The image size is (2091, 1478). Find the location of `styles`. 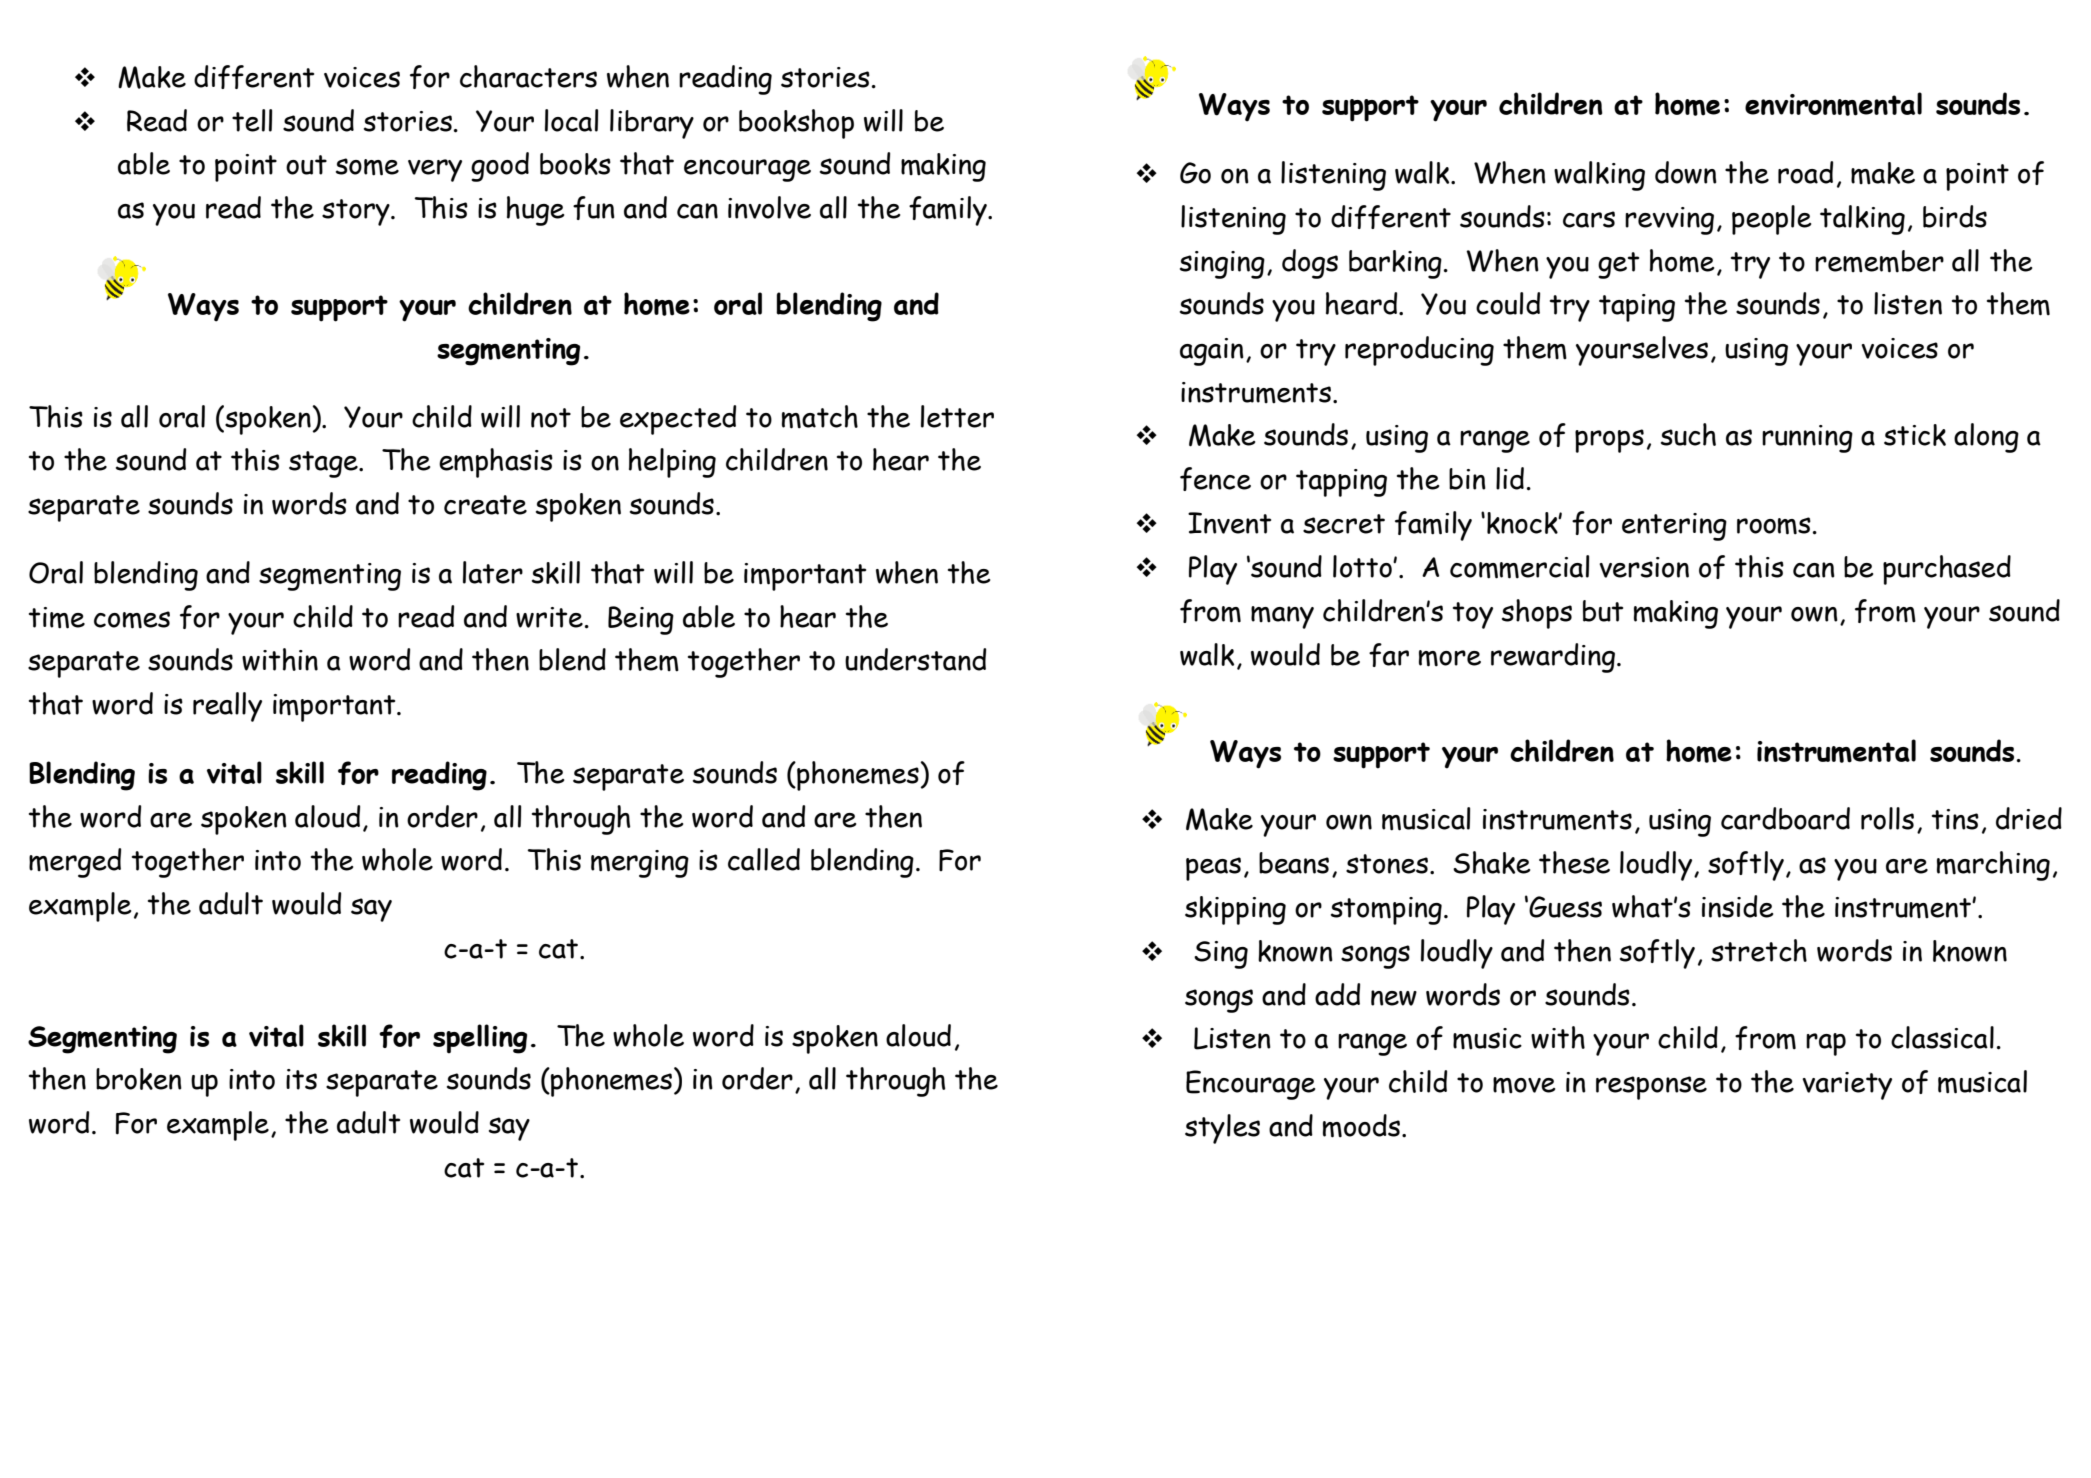

styles is located at coordinates (1222, 1129).
